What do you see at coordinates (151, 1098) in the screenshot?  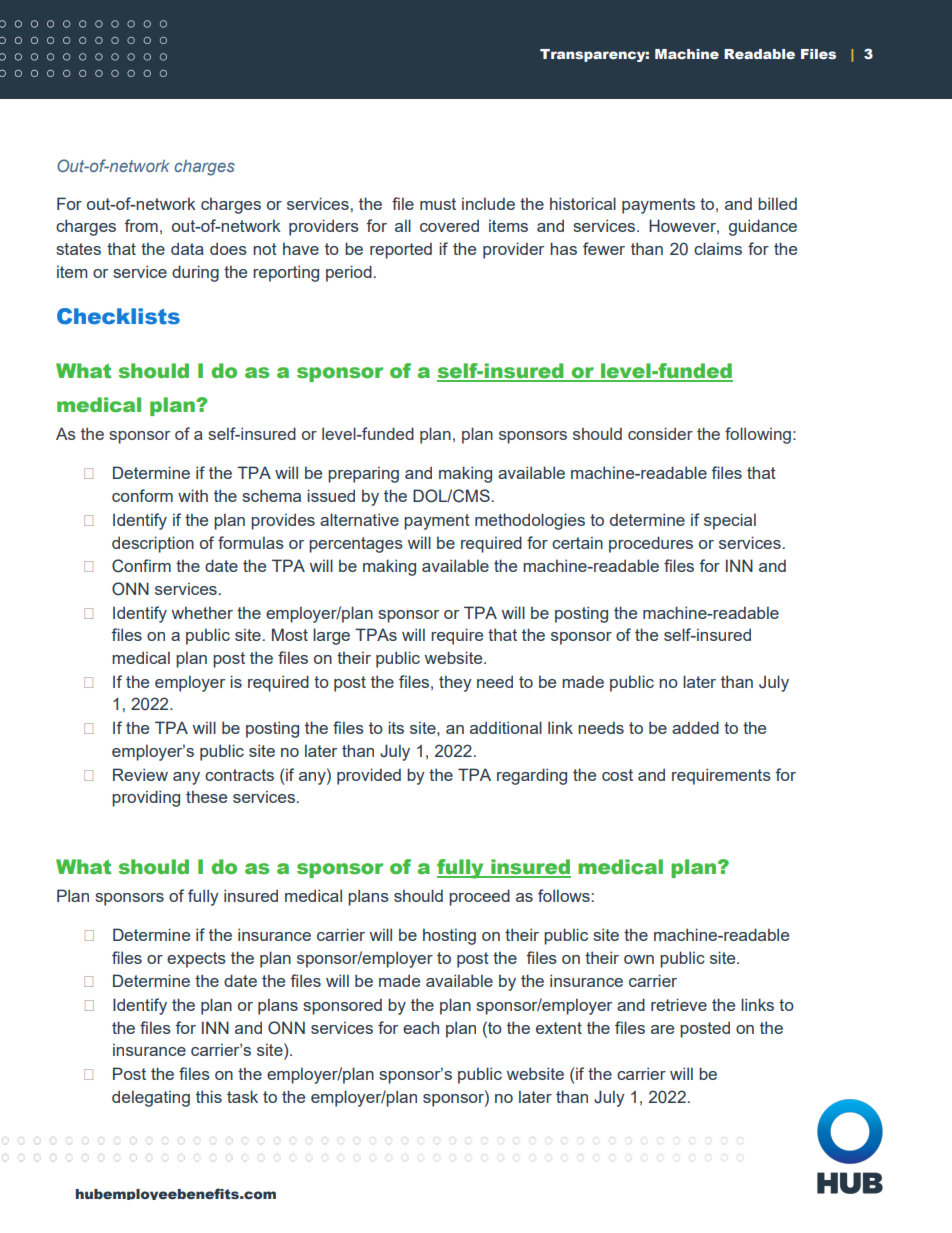 I see `delegating` at bounding box center [151, 1098].
